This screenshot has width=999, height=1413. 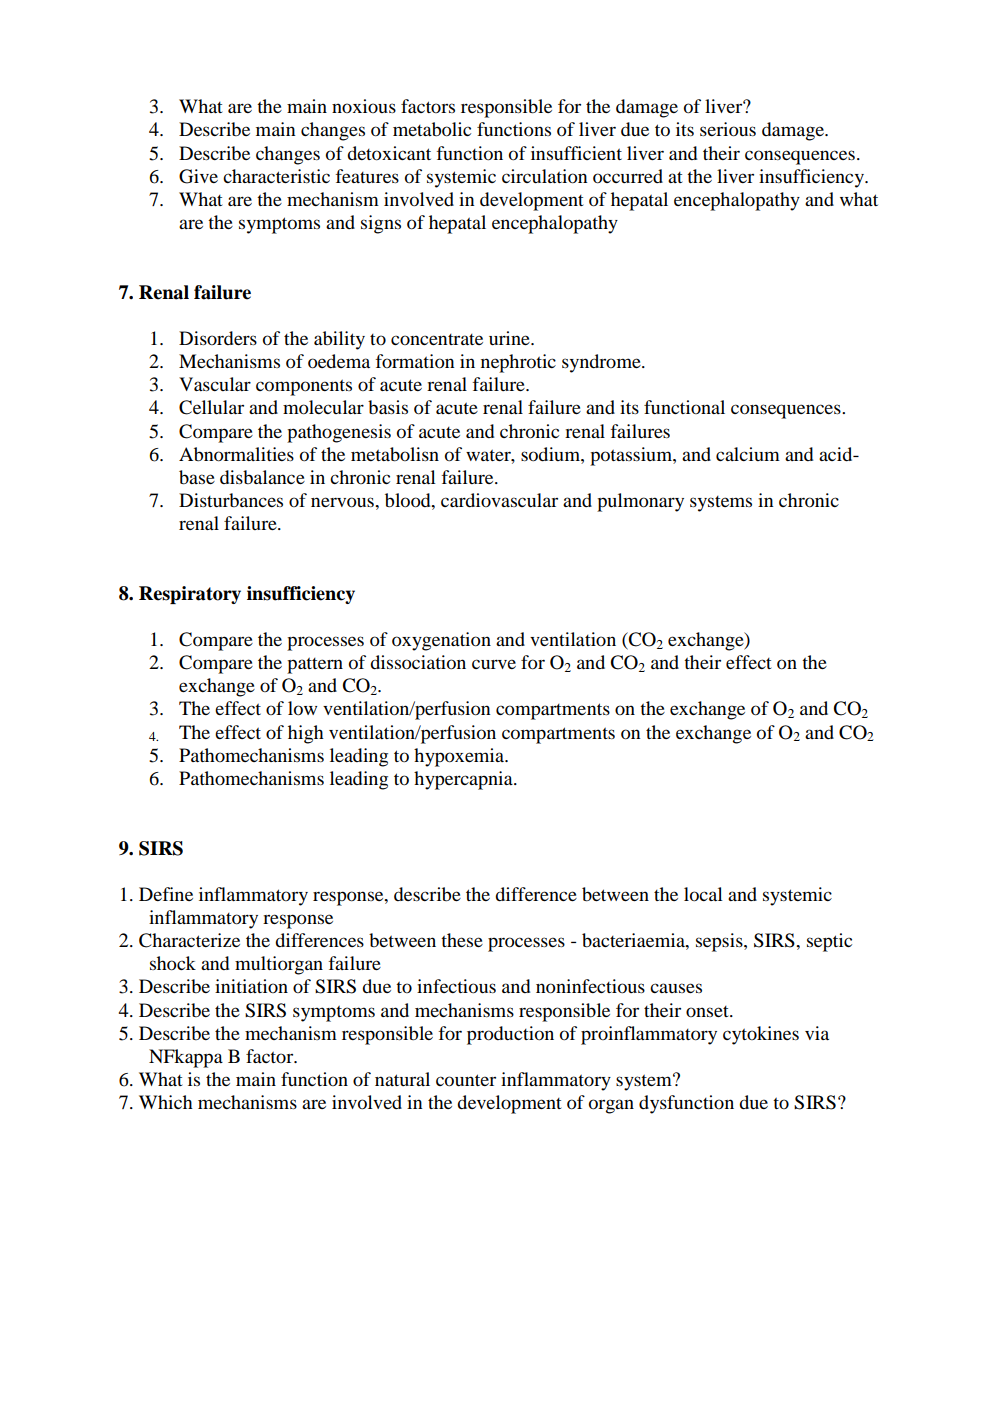 What do you see at coordinates (218, 338) in the screenshot?
I see `Disorders` at bounding box center [218, 338].
